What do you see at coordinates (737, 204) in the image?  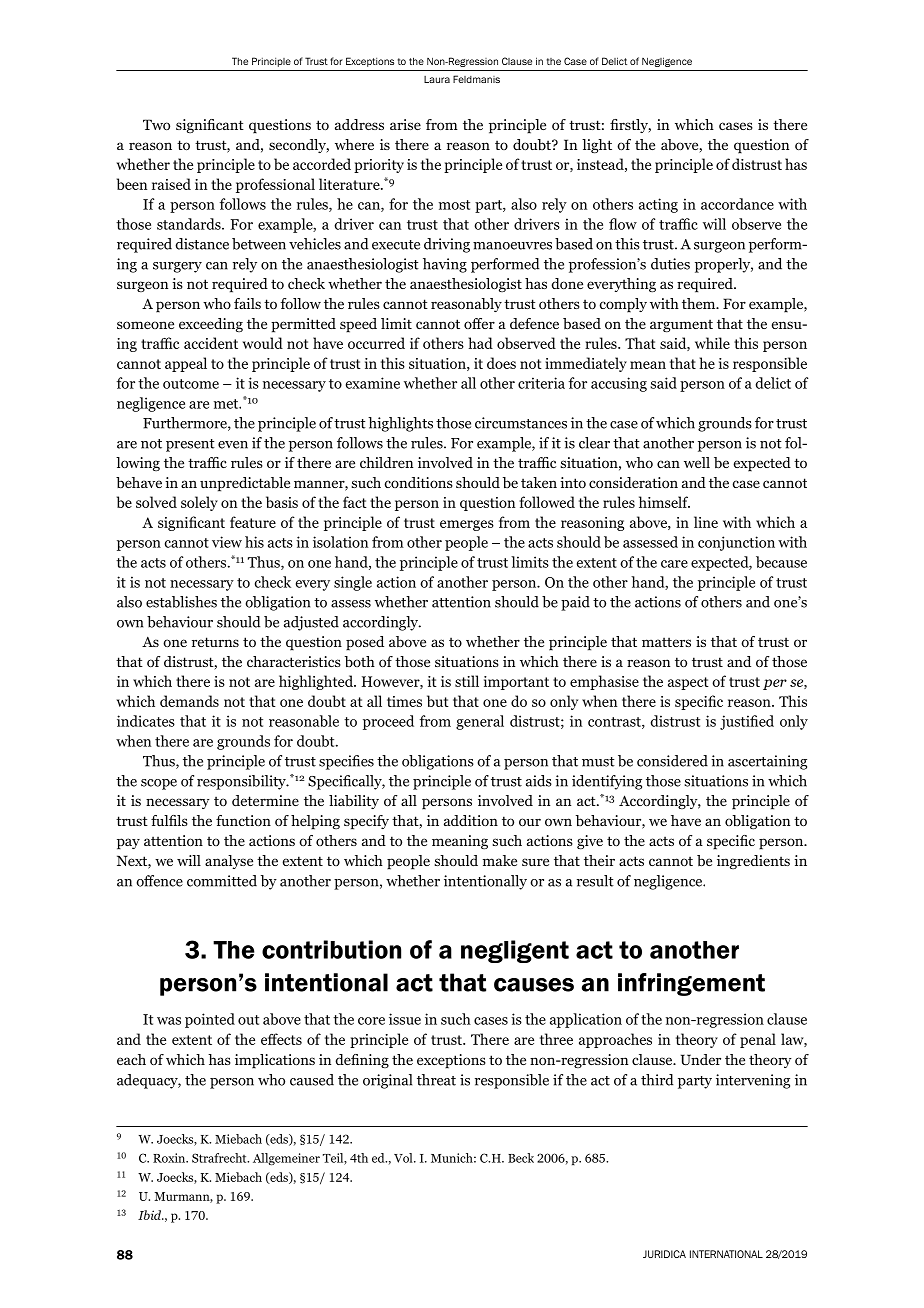 I see `accordance` at bounding box center [737, 204].
